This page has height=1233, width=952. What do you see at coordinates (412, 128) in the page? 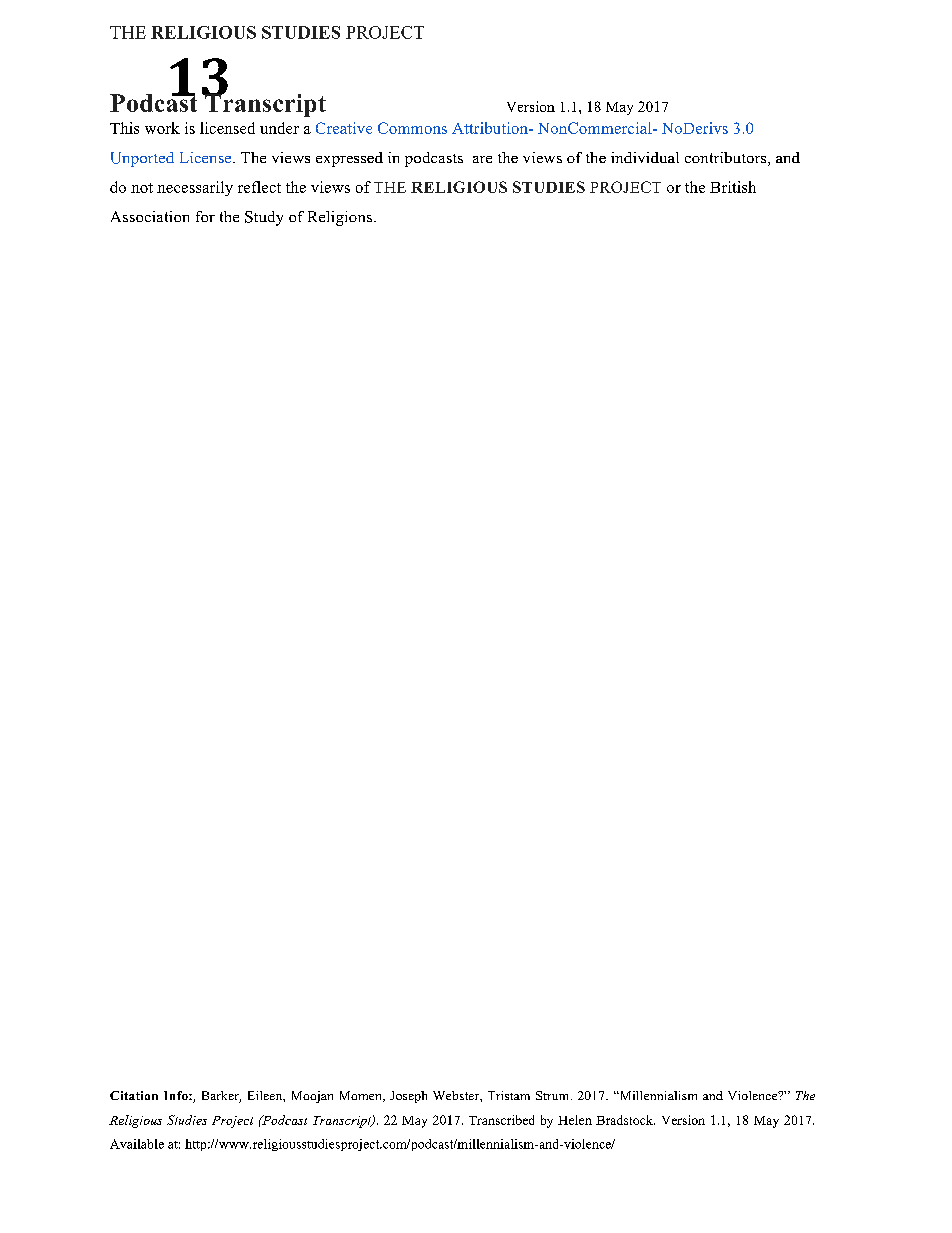
I see `Commons` at bounding box center [412, 128].
